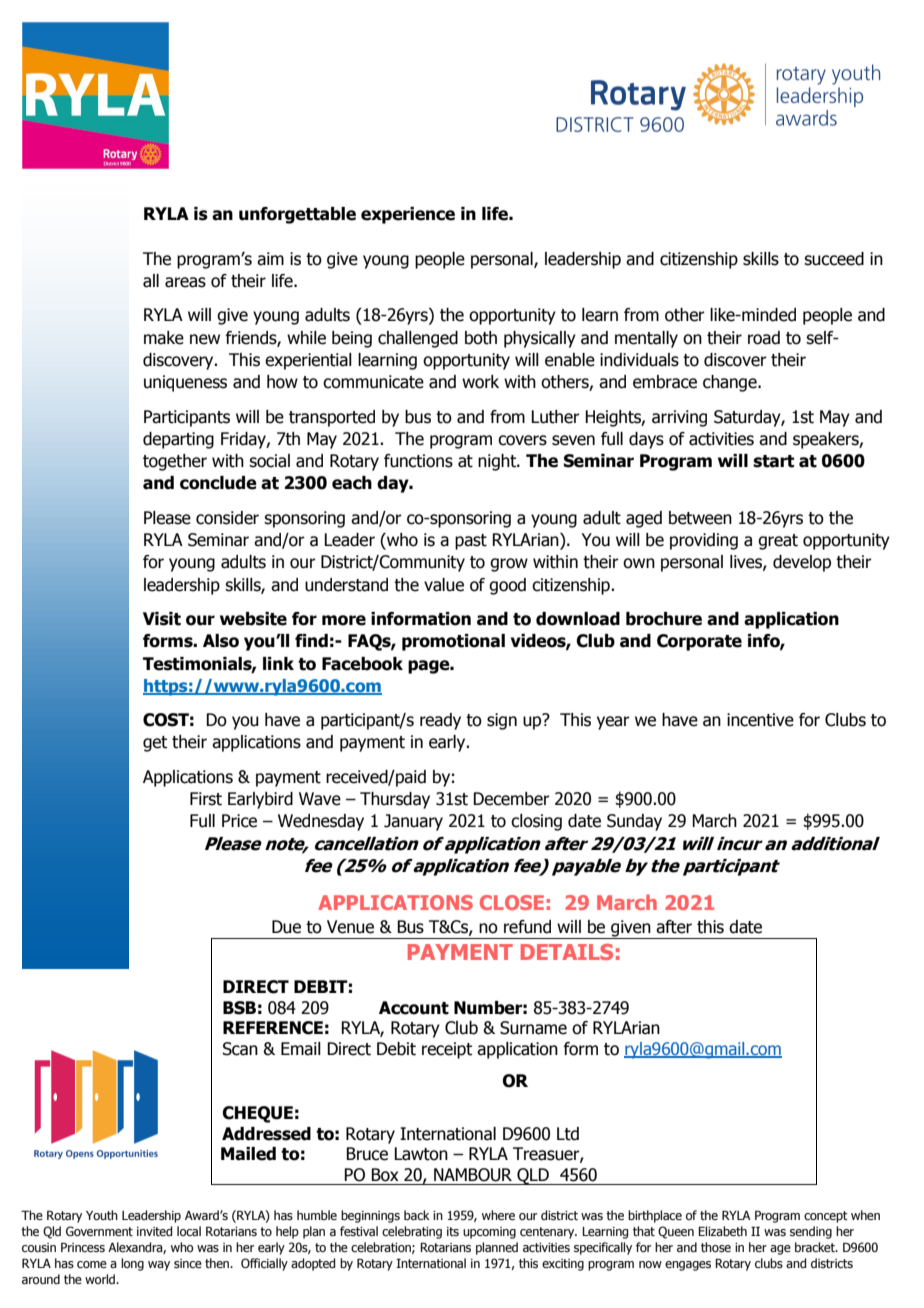  I want to click on experience, so click(408, 215).
